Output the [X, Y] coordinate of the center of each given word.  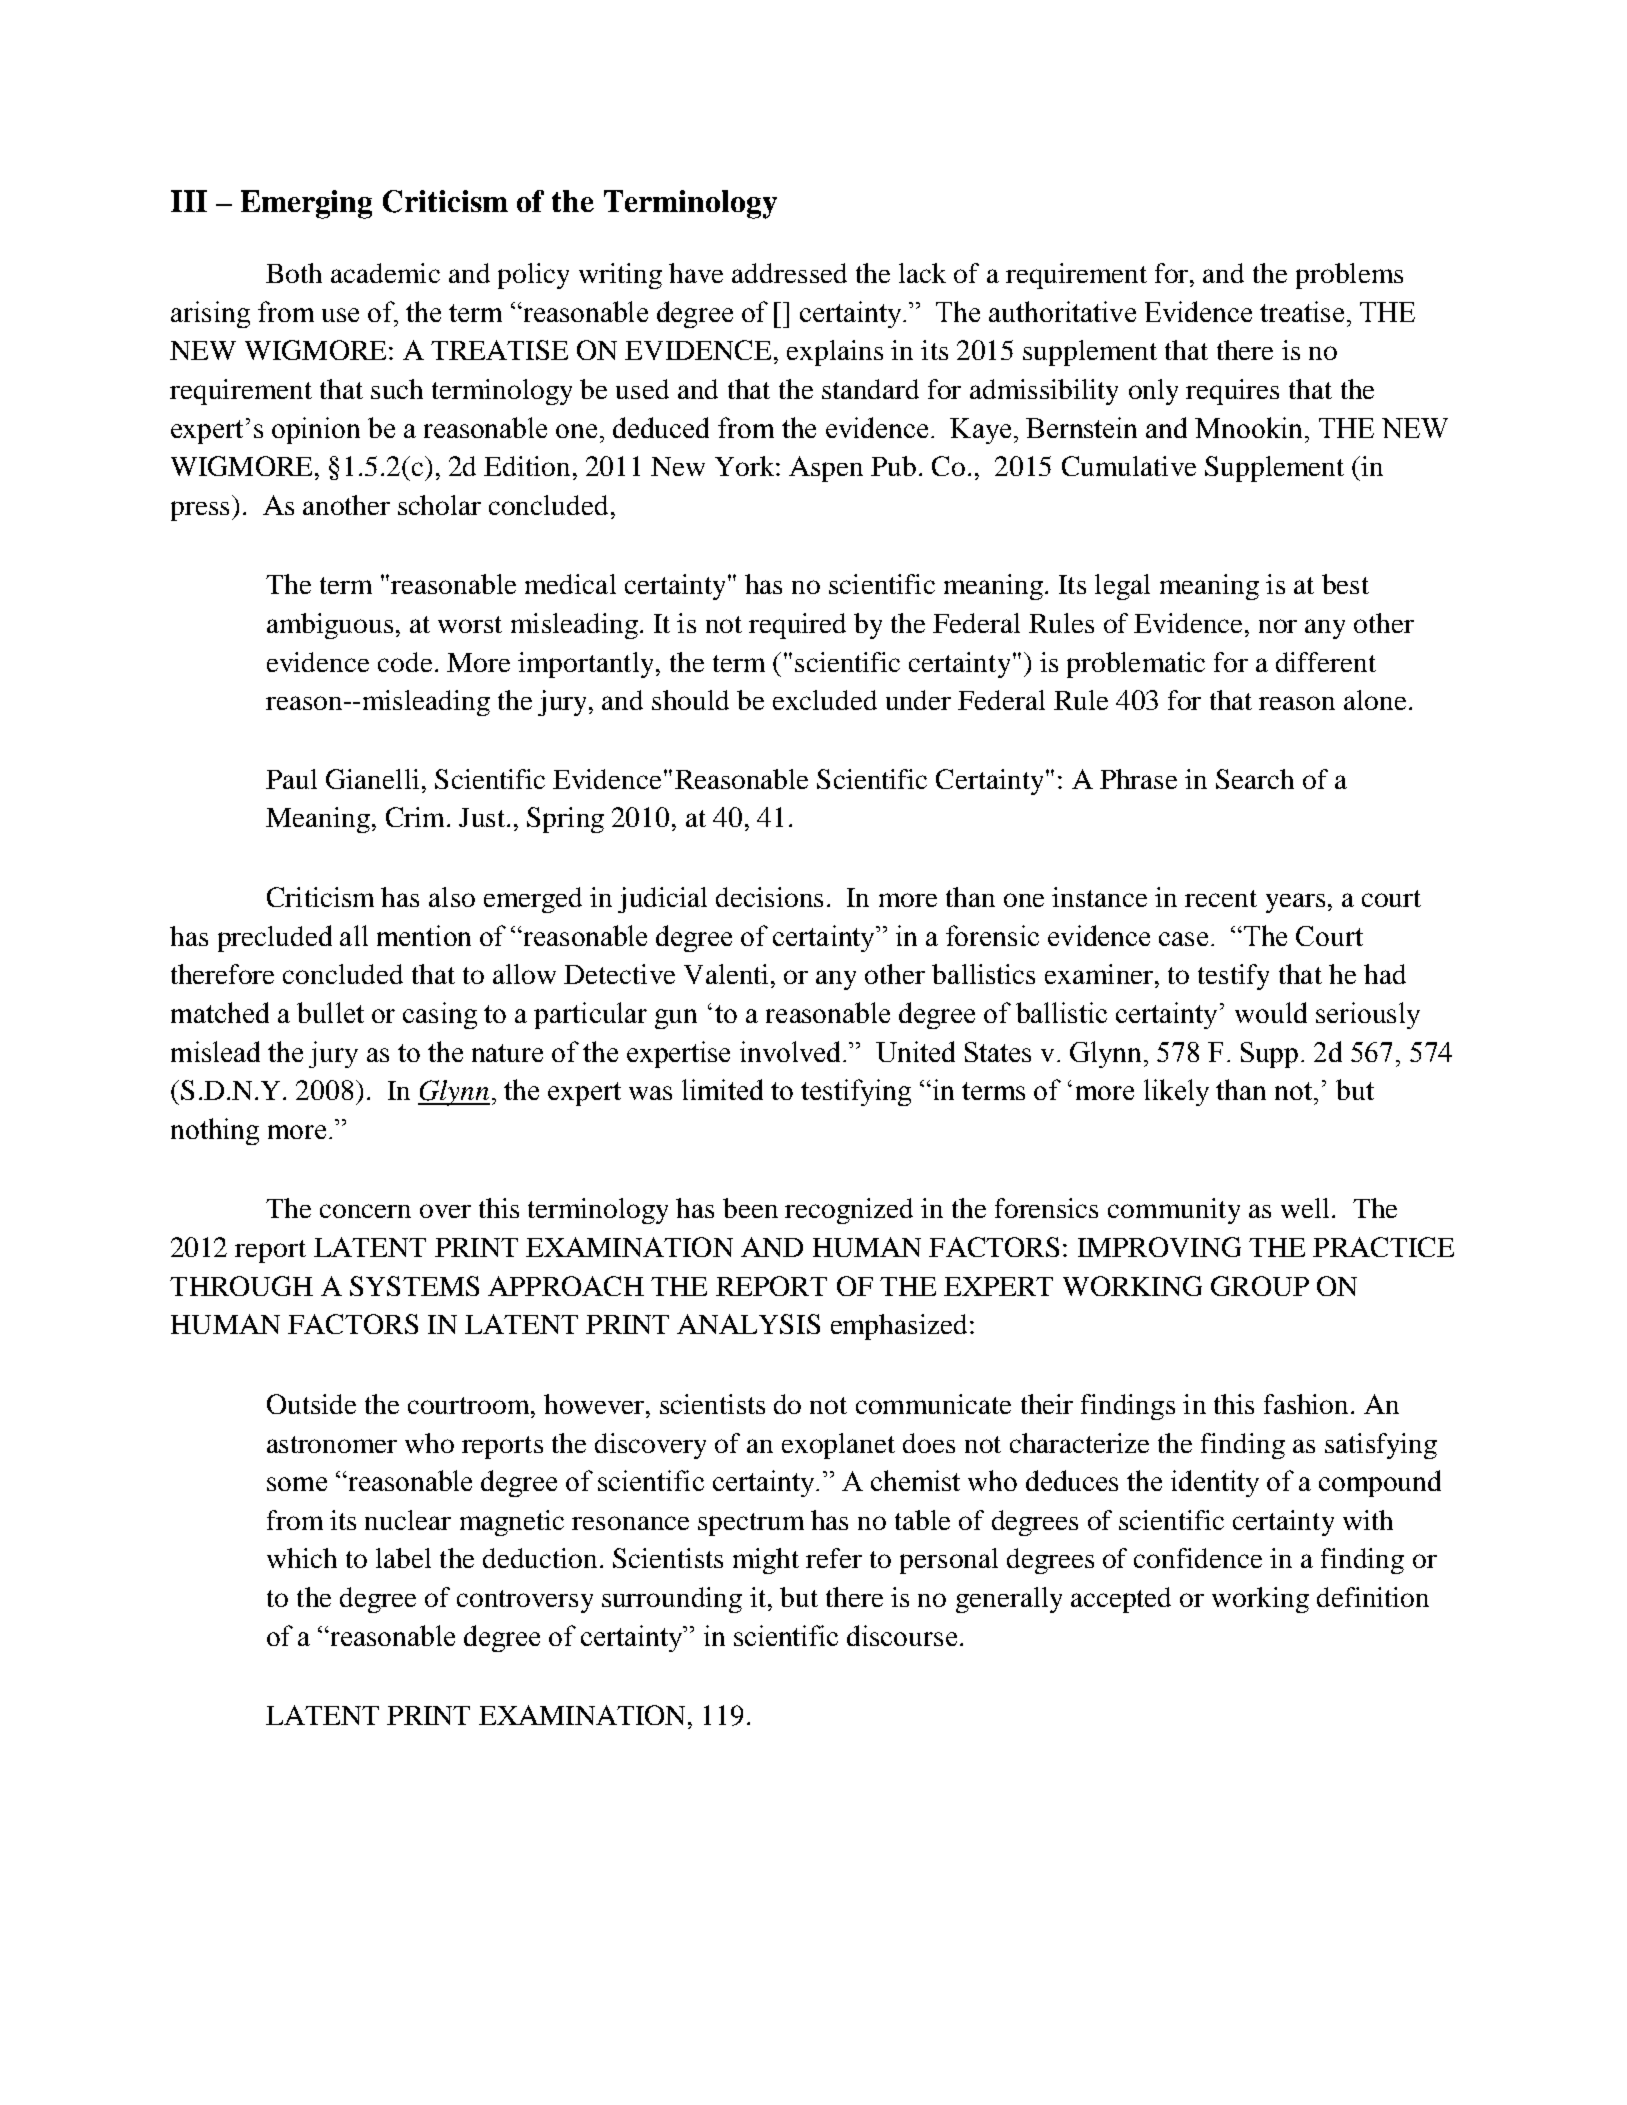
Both [294, 273]
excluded [825, 700]
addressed [789, 273]
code [405, 662]
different [1326, 662]
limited [722, 1089]
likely [1176, 1092]
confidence [1198, 1558]
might [766, 1561]
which [302, 1558]
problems [1349, 276]
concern [365, 1211]
